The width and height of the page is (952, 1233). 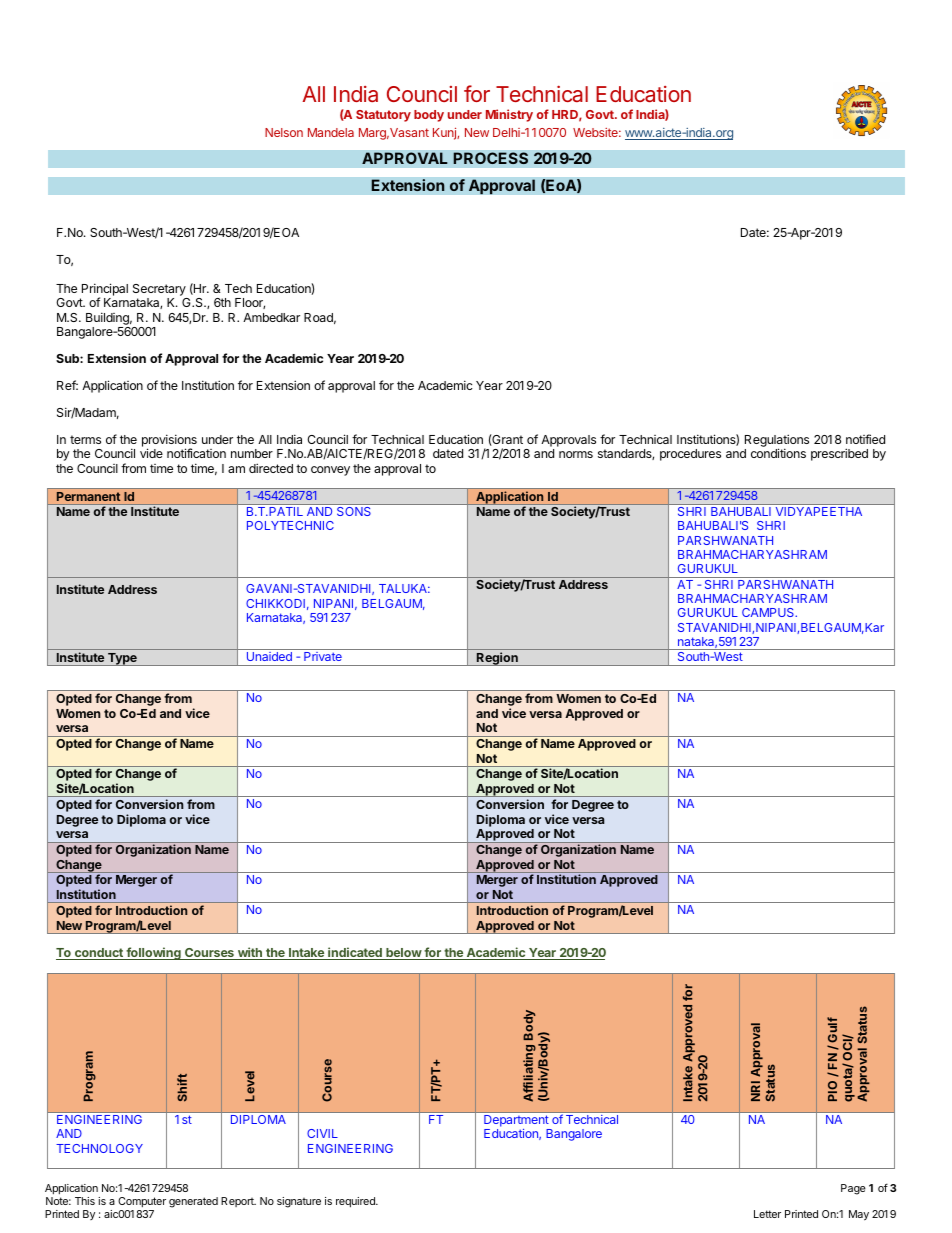 I want to click on following, so click(x=153, y=953).
